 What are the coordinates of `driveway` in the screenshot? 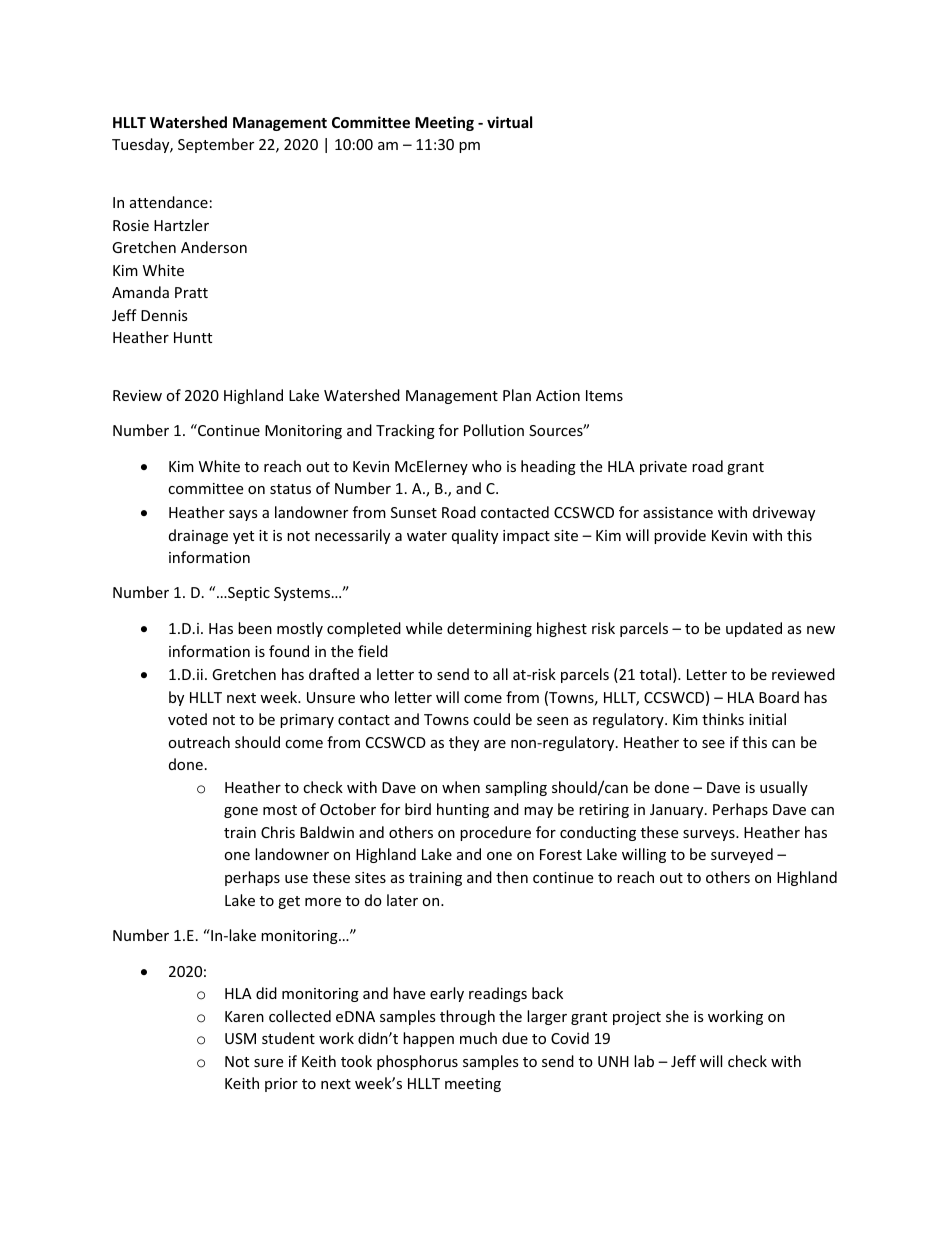 It's located at (784, 513).
